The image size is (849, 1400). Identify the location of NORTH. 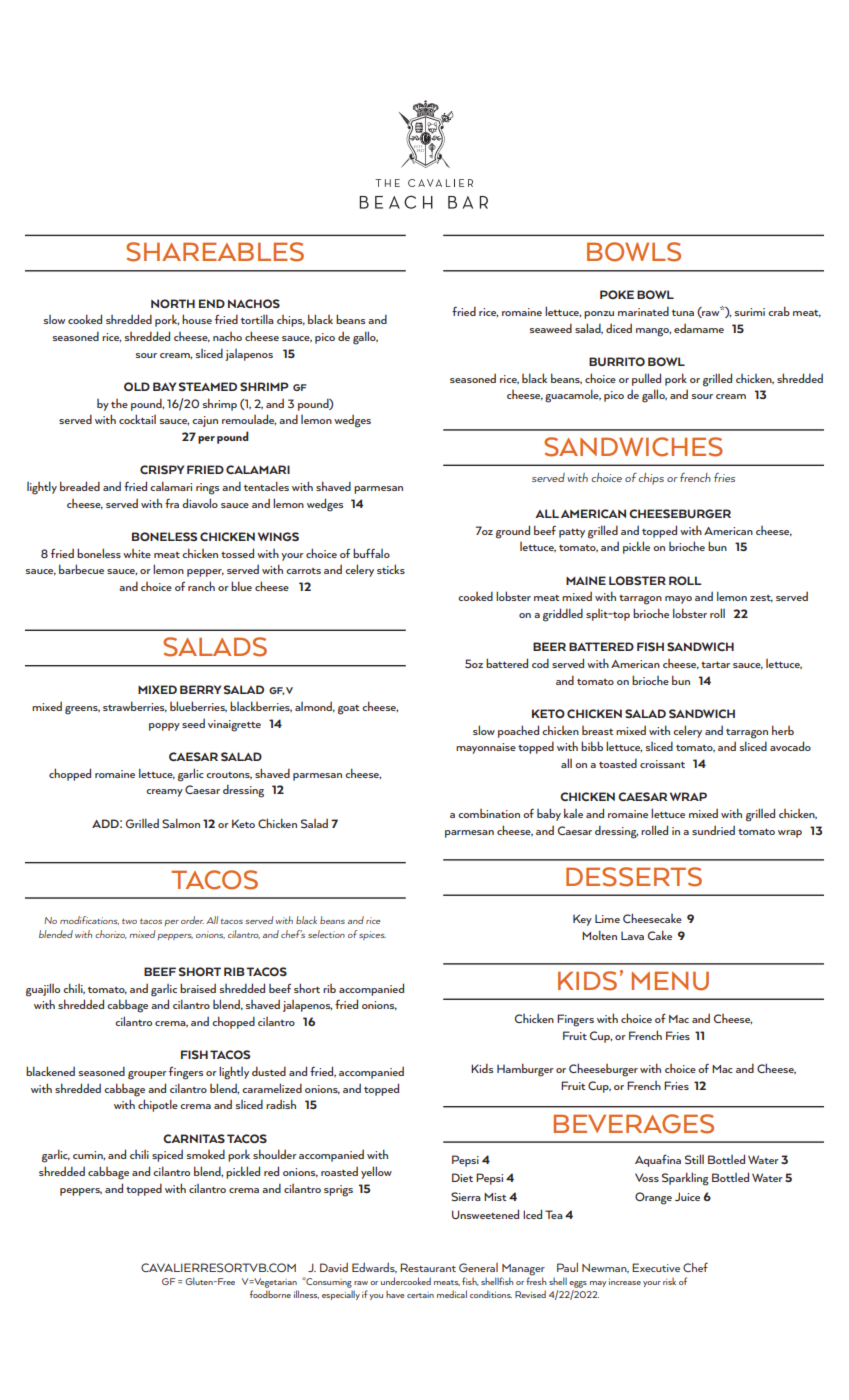
(173, 303).
